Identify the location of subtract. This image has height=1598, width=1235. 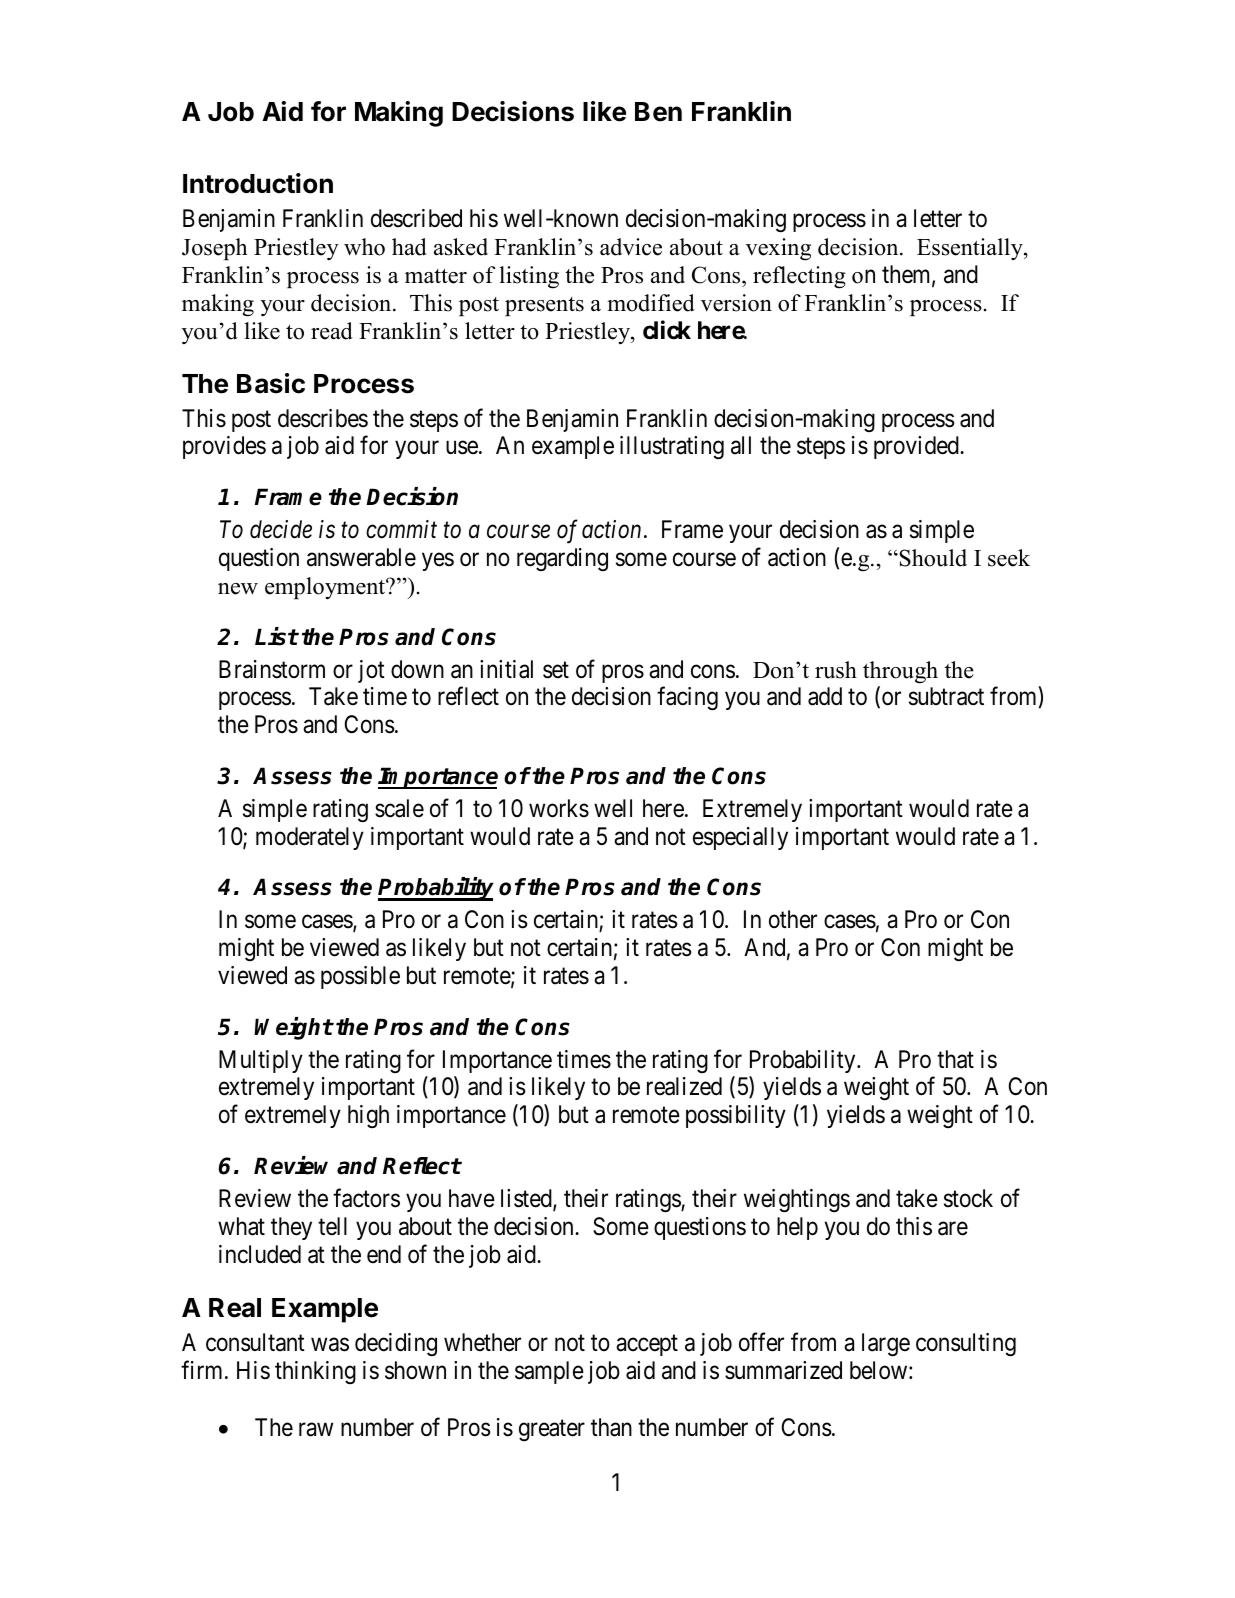
(946, 696).
